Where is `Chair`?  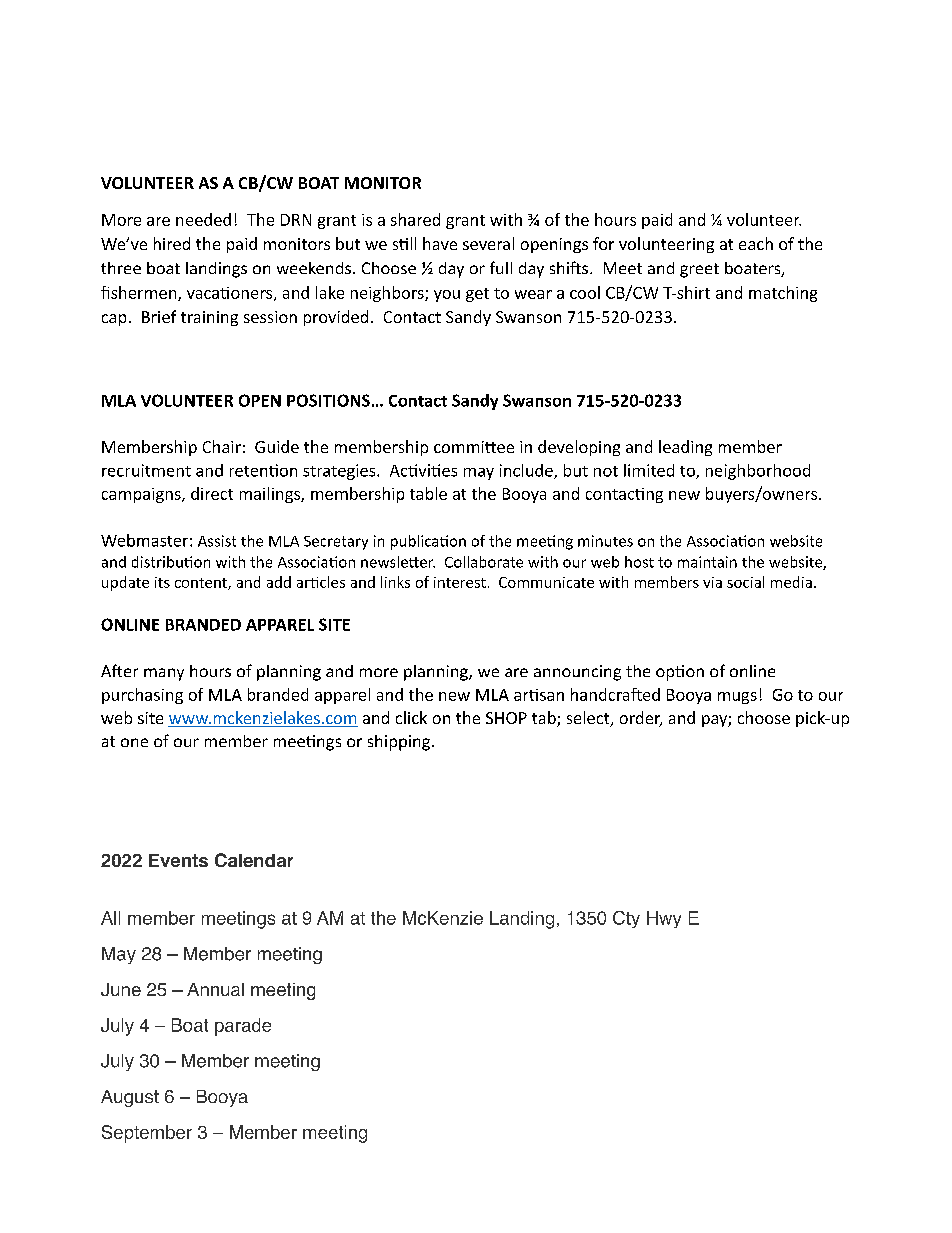 Chair is located at coordinates (222, 446).
